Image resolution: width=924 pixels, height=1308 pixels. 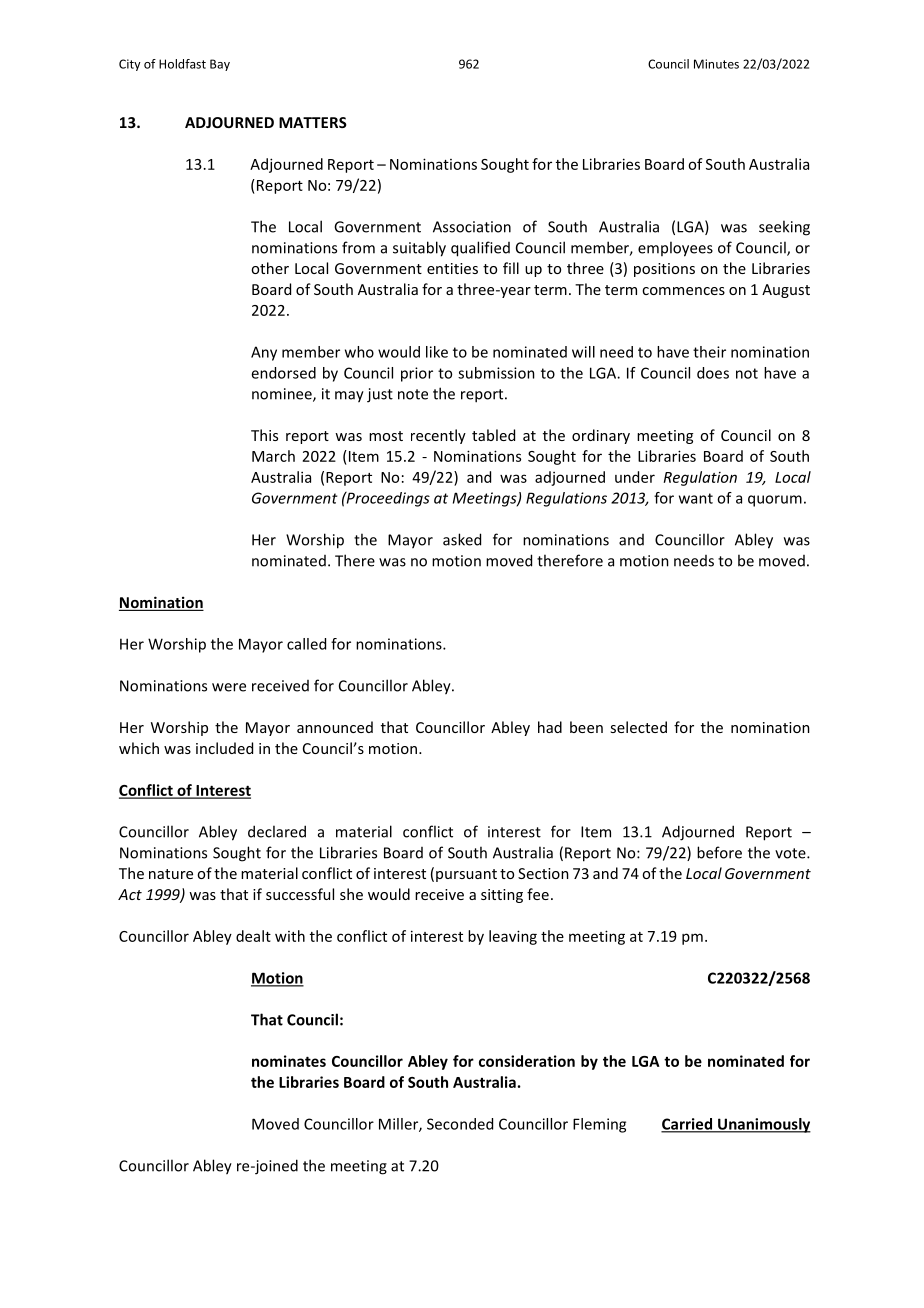 I want to click on called, so click(x=306, y=644).
